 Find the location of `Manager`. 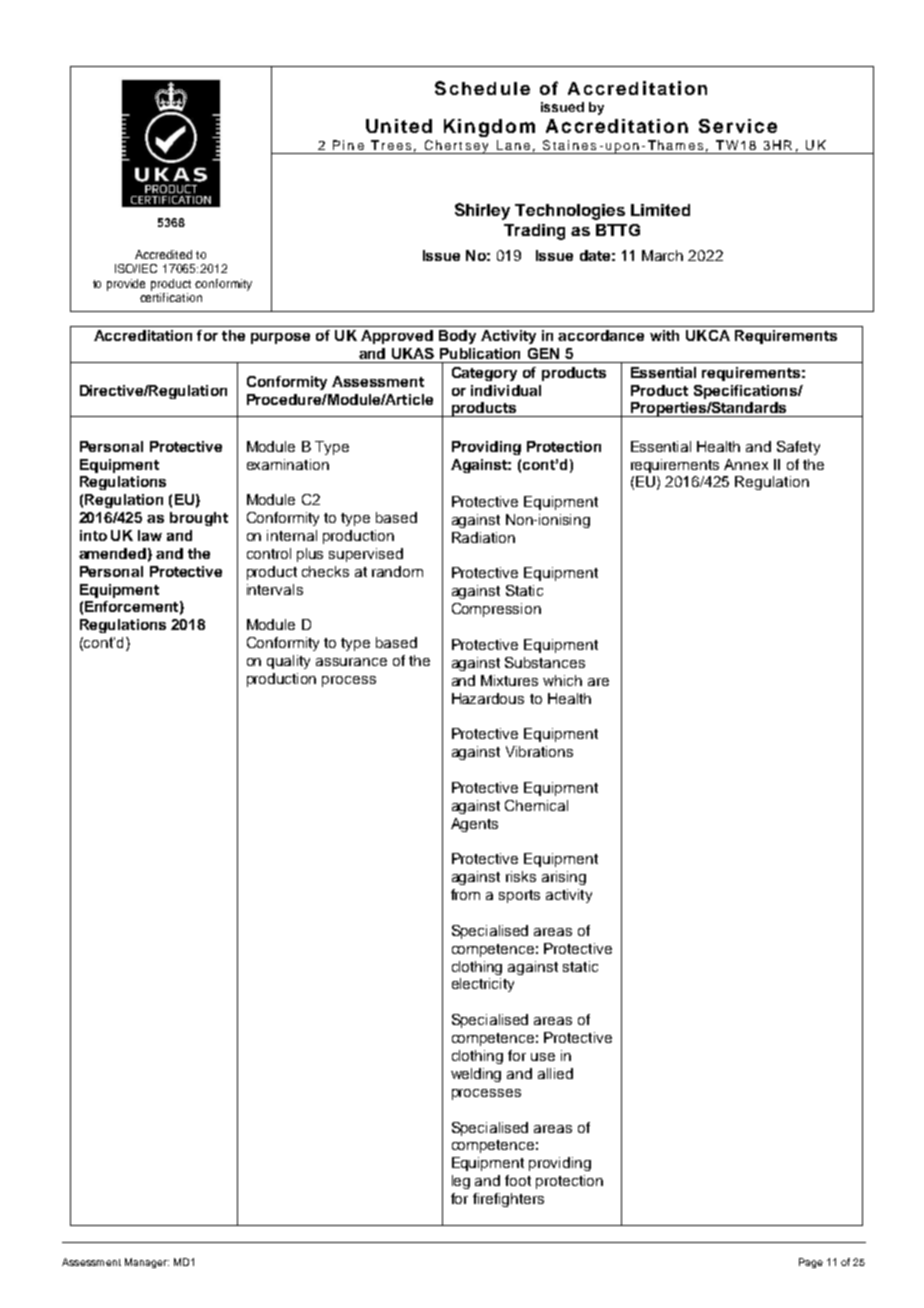

Manager is located at coordinates (147, 1263).
